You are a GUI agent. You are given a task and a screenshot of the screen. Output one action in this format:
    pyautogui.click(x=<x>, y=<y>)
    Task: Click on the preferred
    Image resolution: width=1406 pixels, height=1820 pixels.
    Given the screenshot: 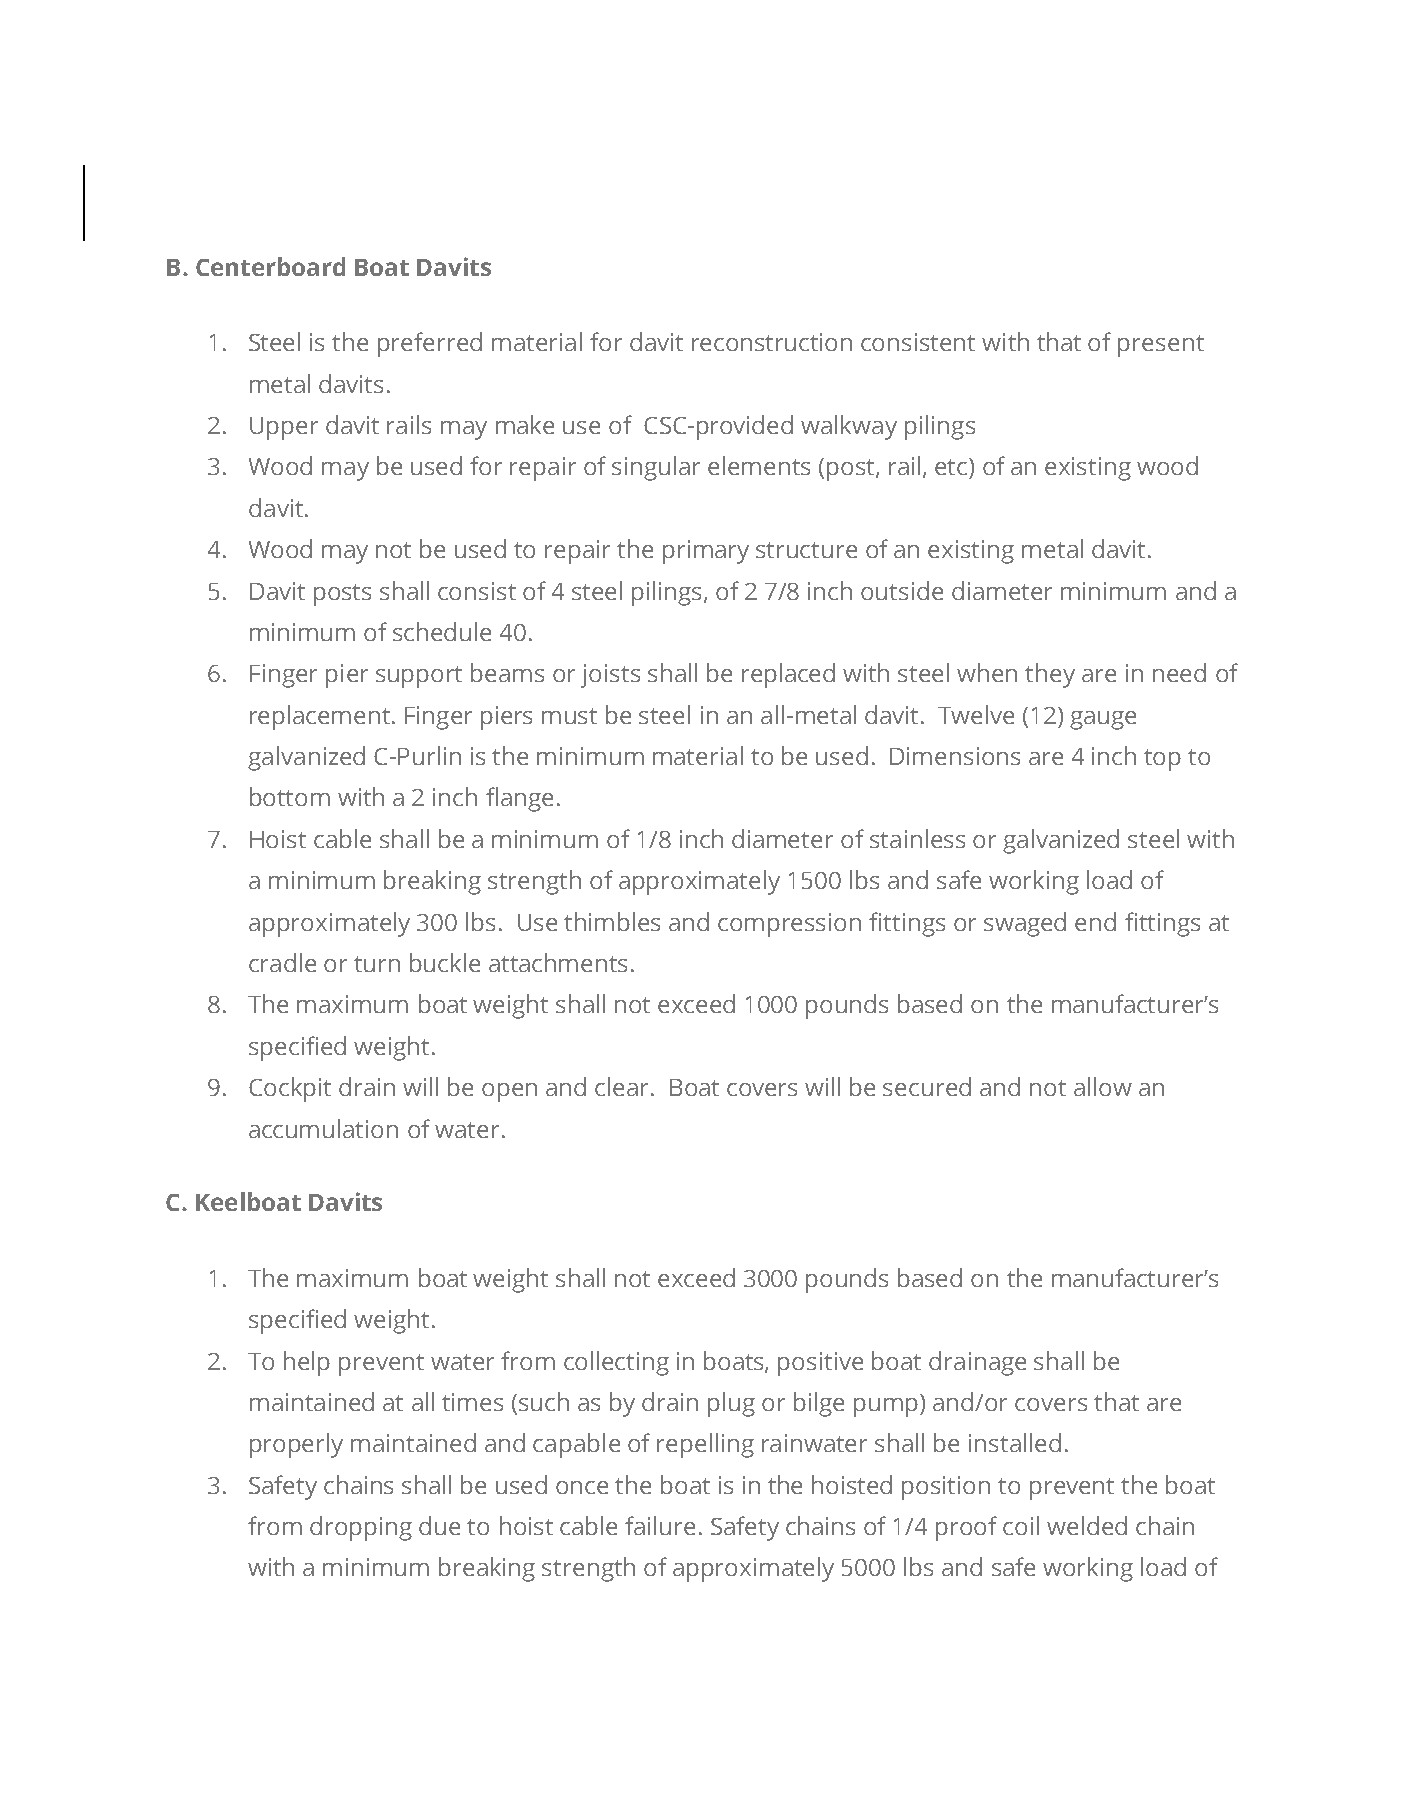 What is the action you would take?
    pyautogui.click(x=430, y=344)
